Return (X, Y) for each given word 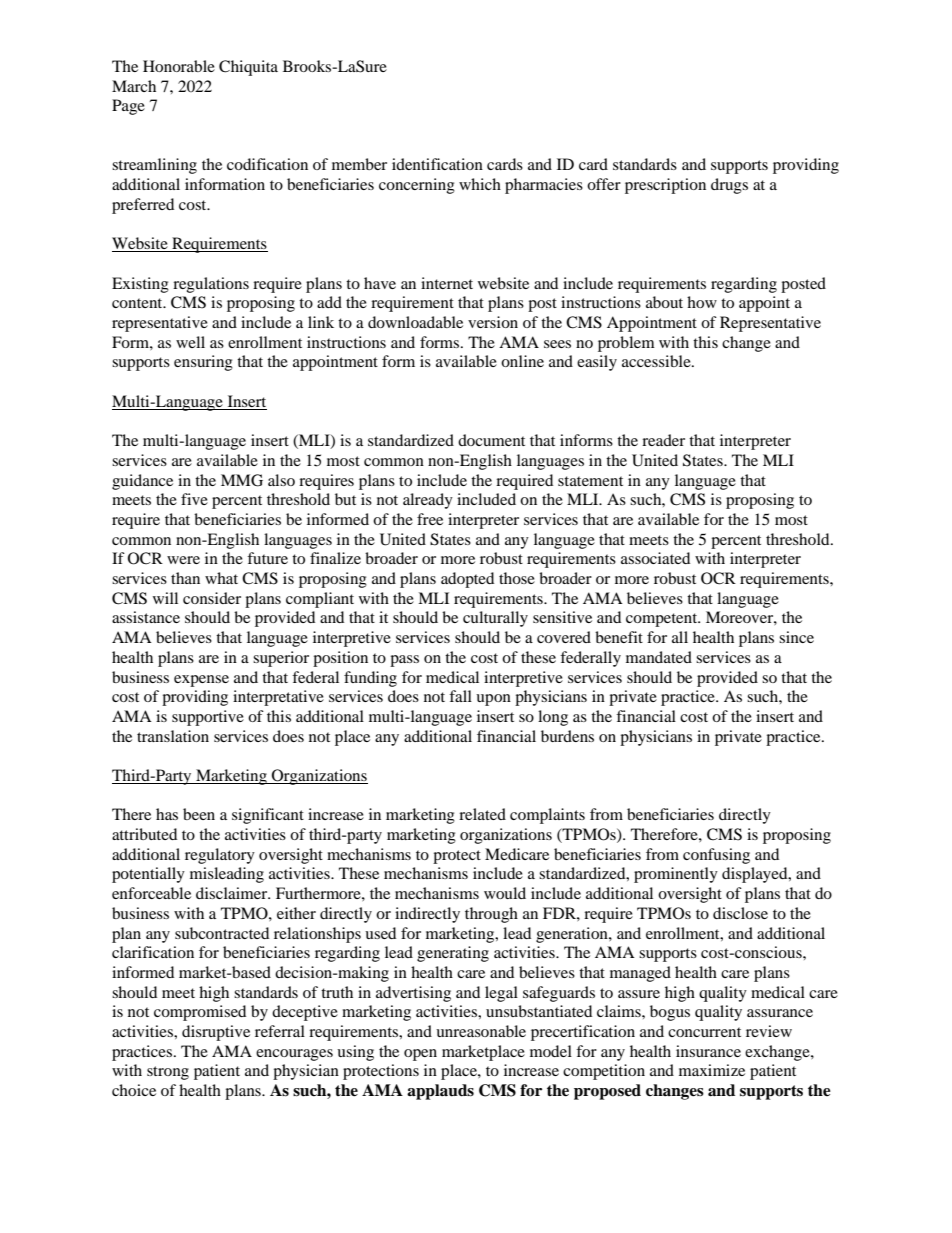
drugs (729, 186)
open (420, 1055)
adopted (467, 580)
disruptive (216, 1033)
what (221, 578)
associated (655, 558)
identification (437, 164)
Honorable (179, 66)
